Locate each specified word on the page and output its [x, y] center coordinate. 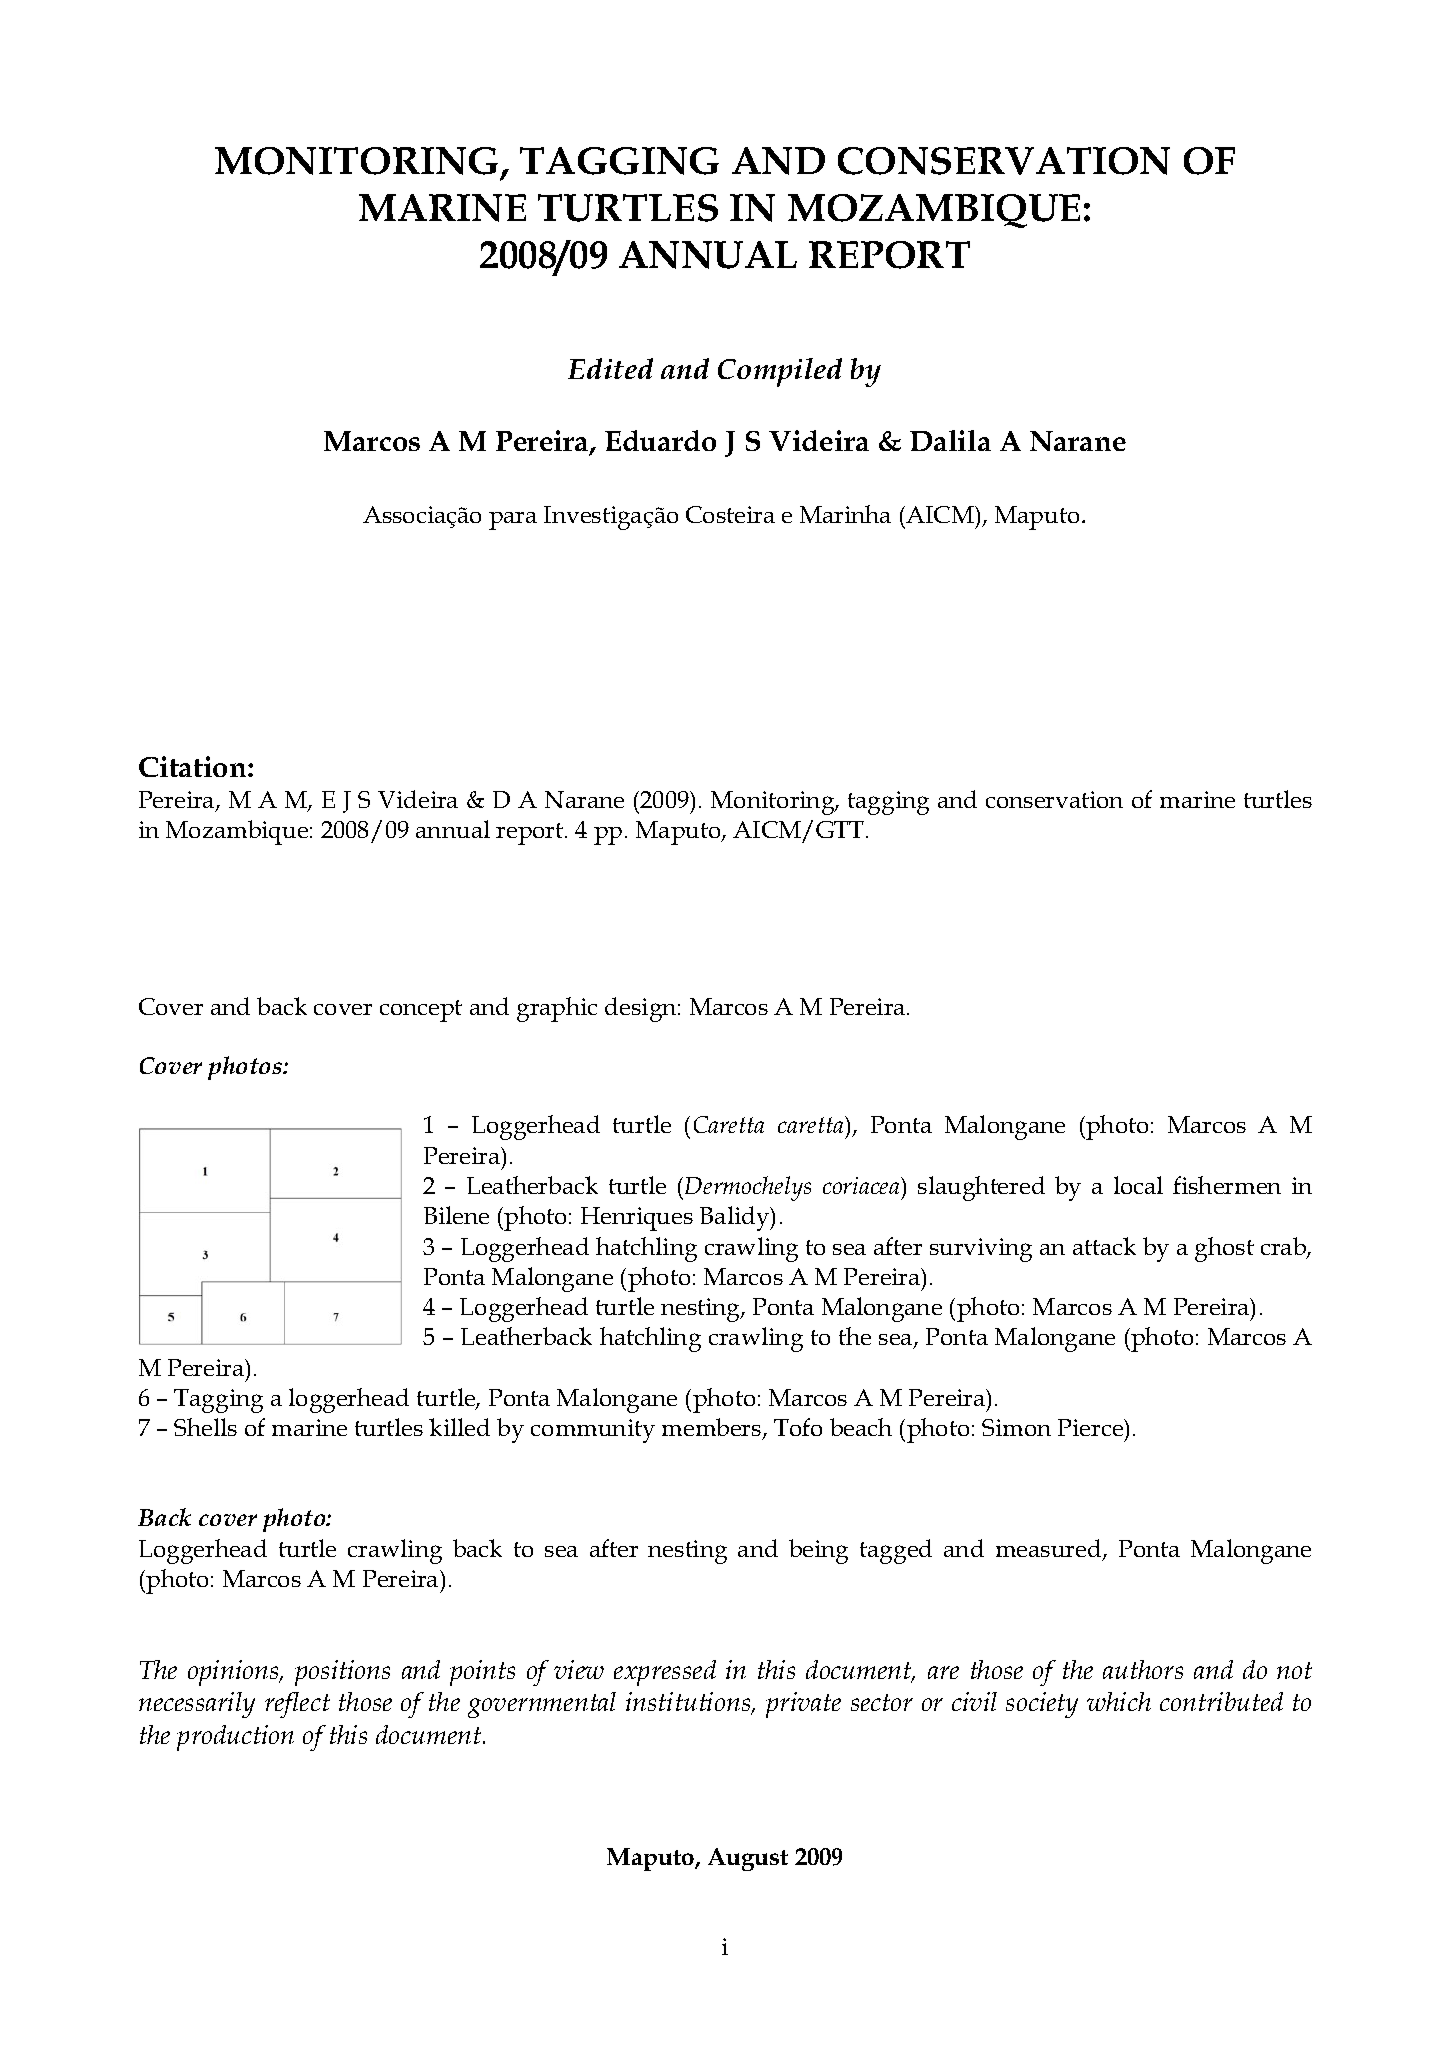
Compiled [780, 372]
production [235, 1738]
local [1138, 1185]
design [642, 1009]
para [513, 521]
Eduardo [660, 440]
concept [421, 1011]
